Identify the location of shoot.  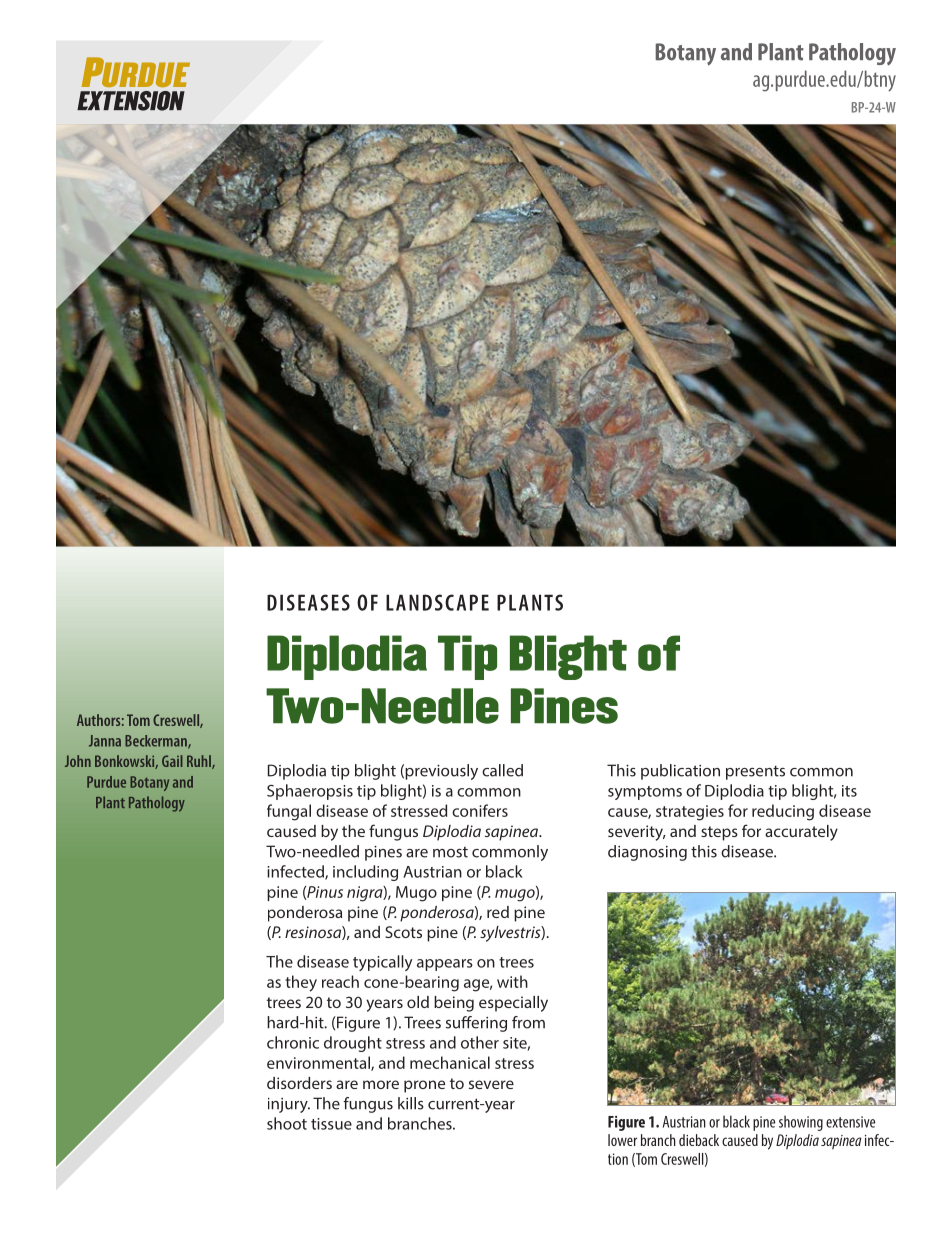
(287, 1123).
